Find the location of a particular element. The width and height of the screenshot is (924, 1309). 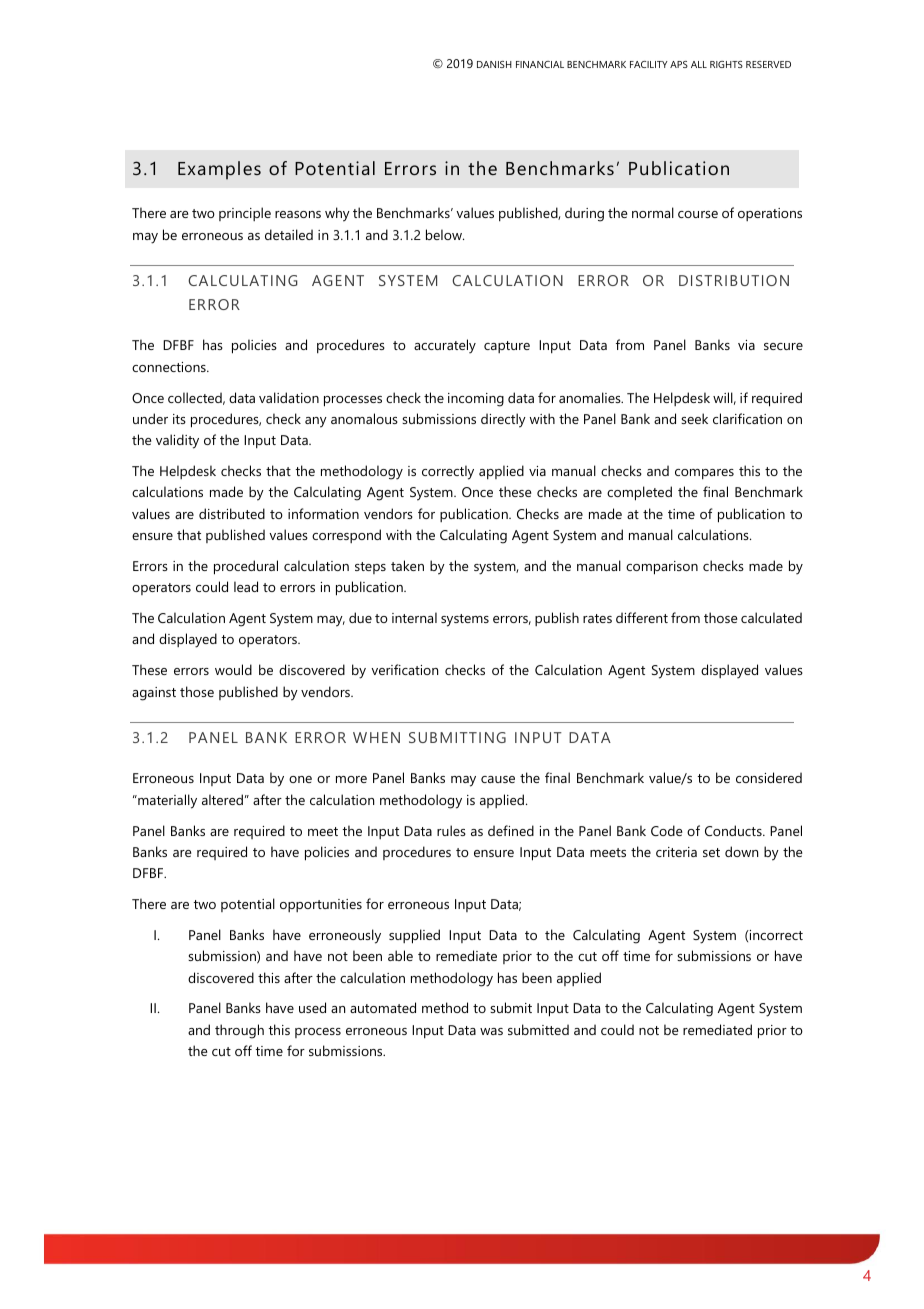

DANISH is located at coordinates (494, 64).
